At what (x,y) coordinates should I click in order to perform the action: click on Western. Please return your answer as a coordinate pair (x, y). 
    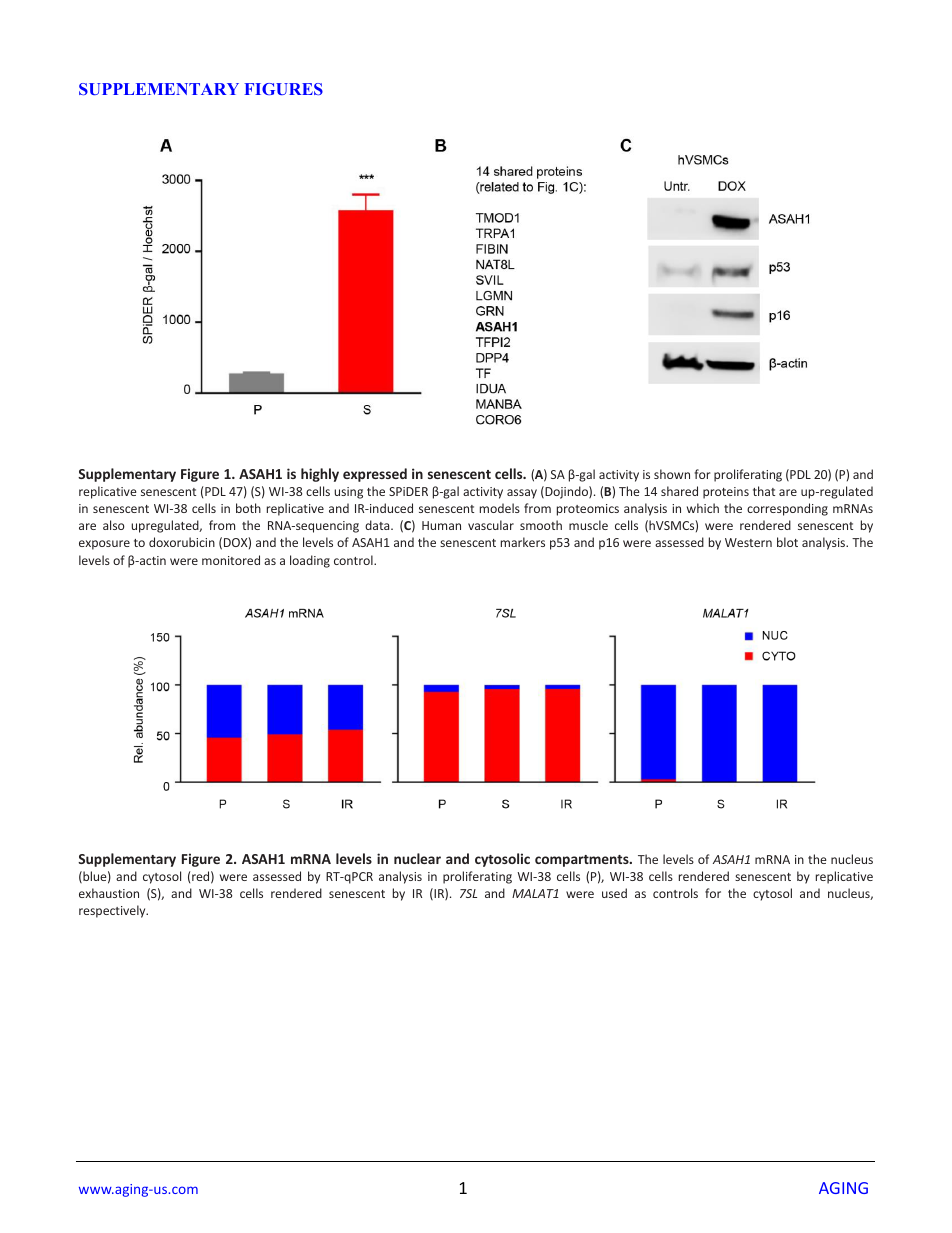
    Looking at the image, I should click on (748, 542).
